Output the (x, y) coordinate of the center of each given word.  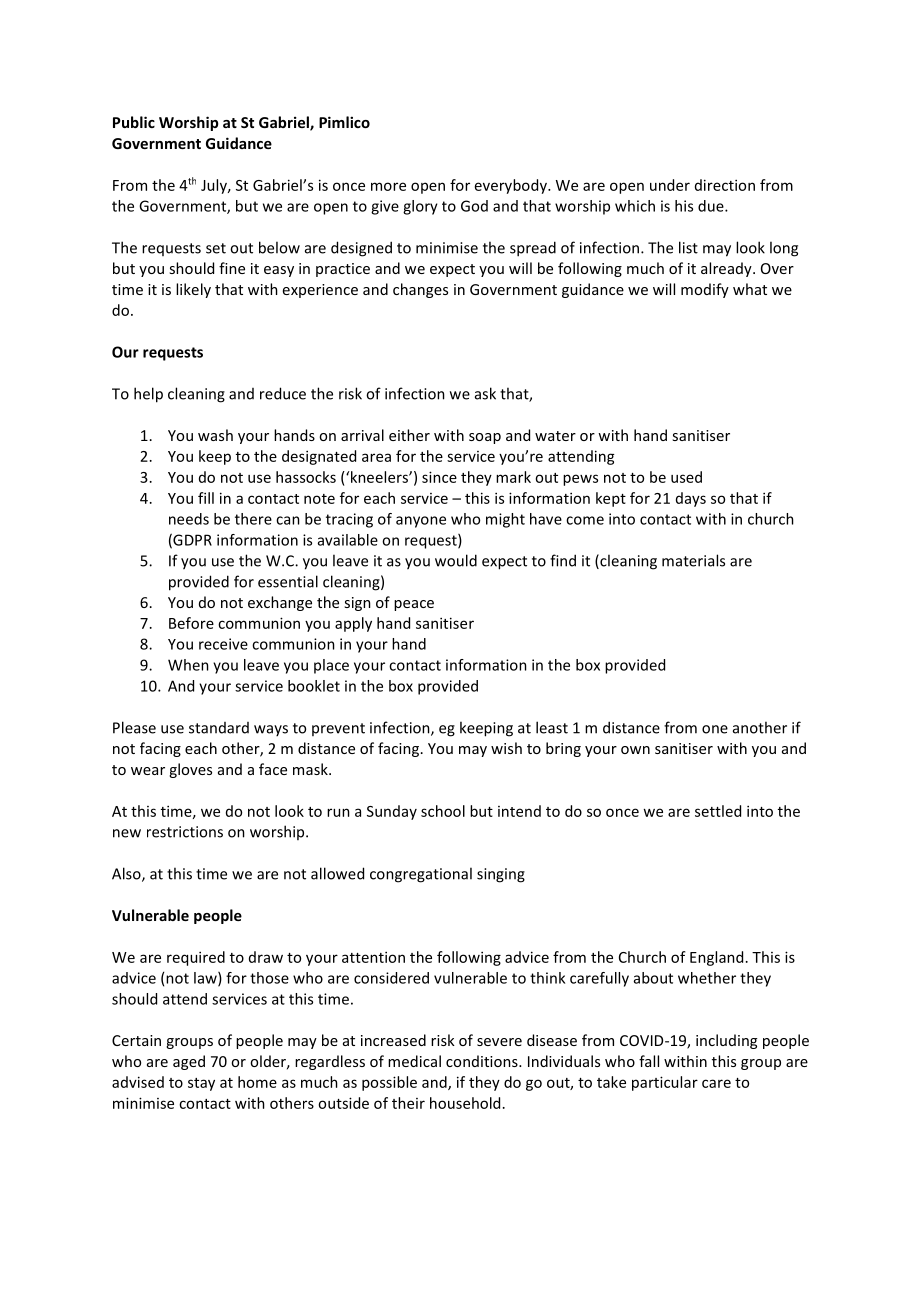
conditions (483, 1061)
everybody (512, 186)
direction (725, 185)
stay (201, 1084)
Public (134, 122)
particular (665, 1083)
